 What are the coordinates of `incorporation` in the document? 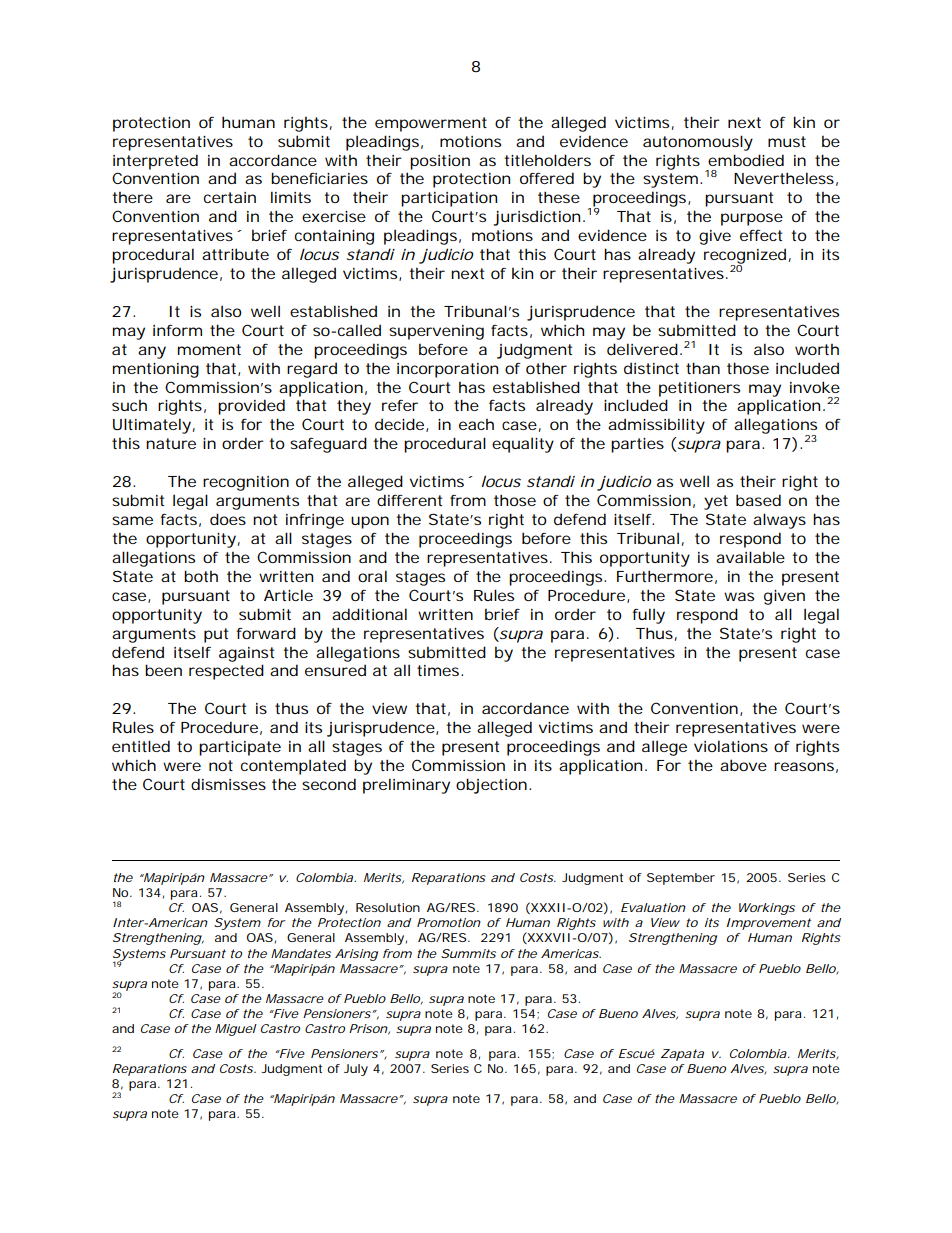 It's located at (447, 370).
